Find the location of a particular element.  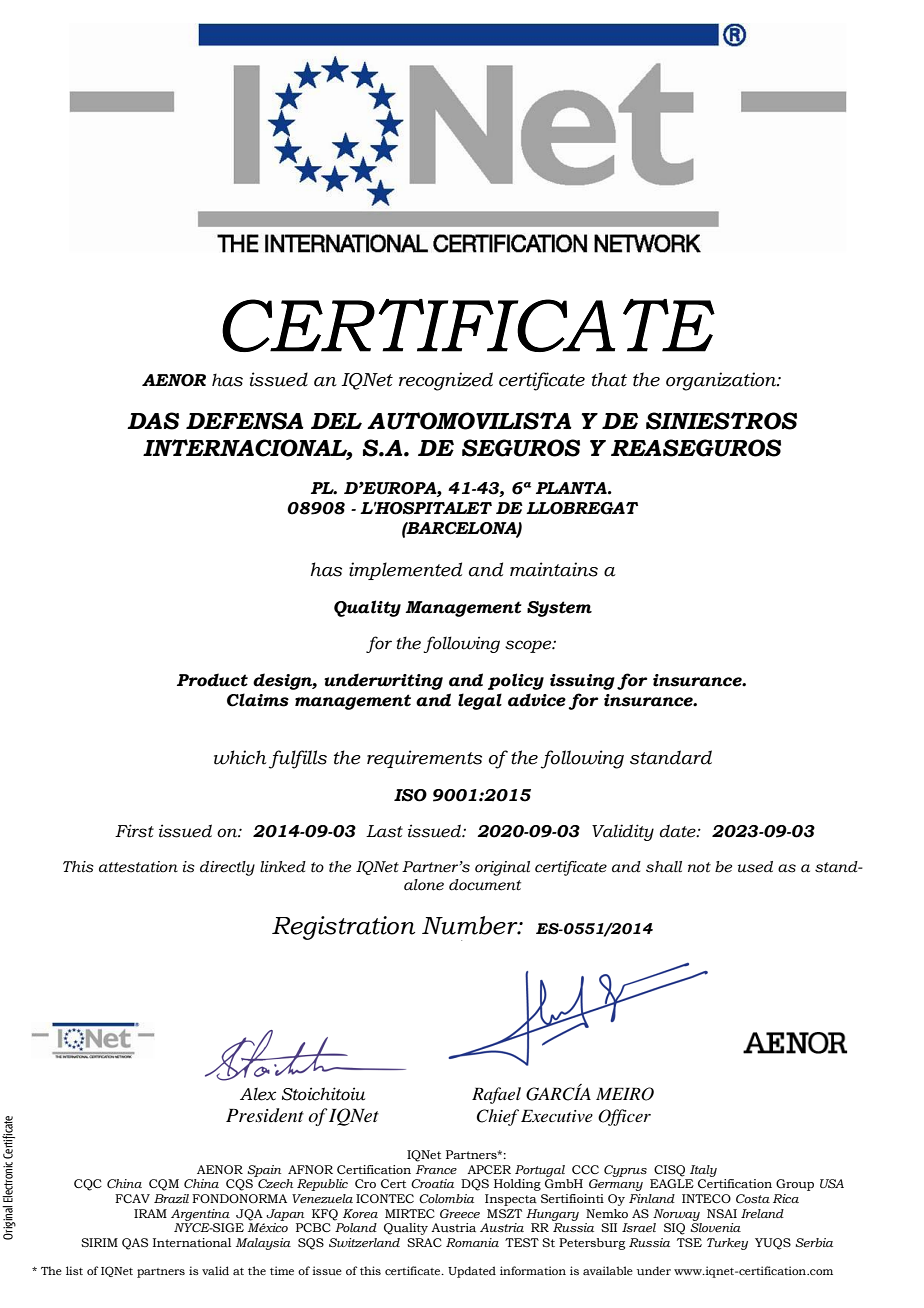

legal is located at coordinates (480, 701).
